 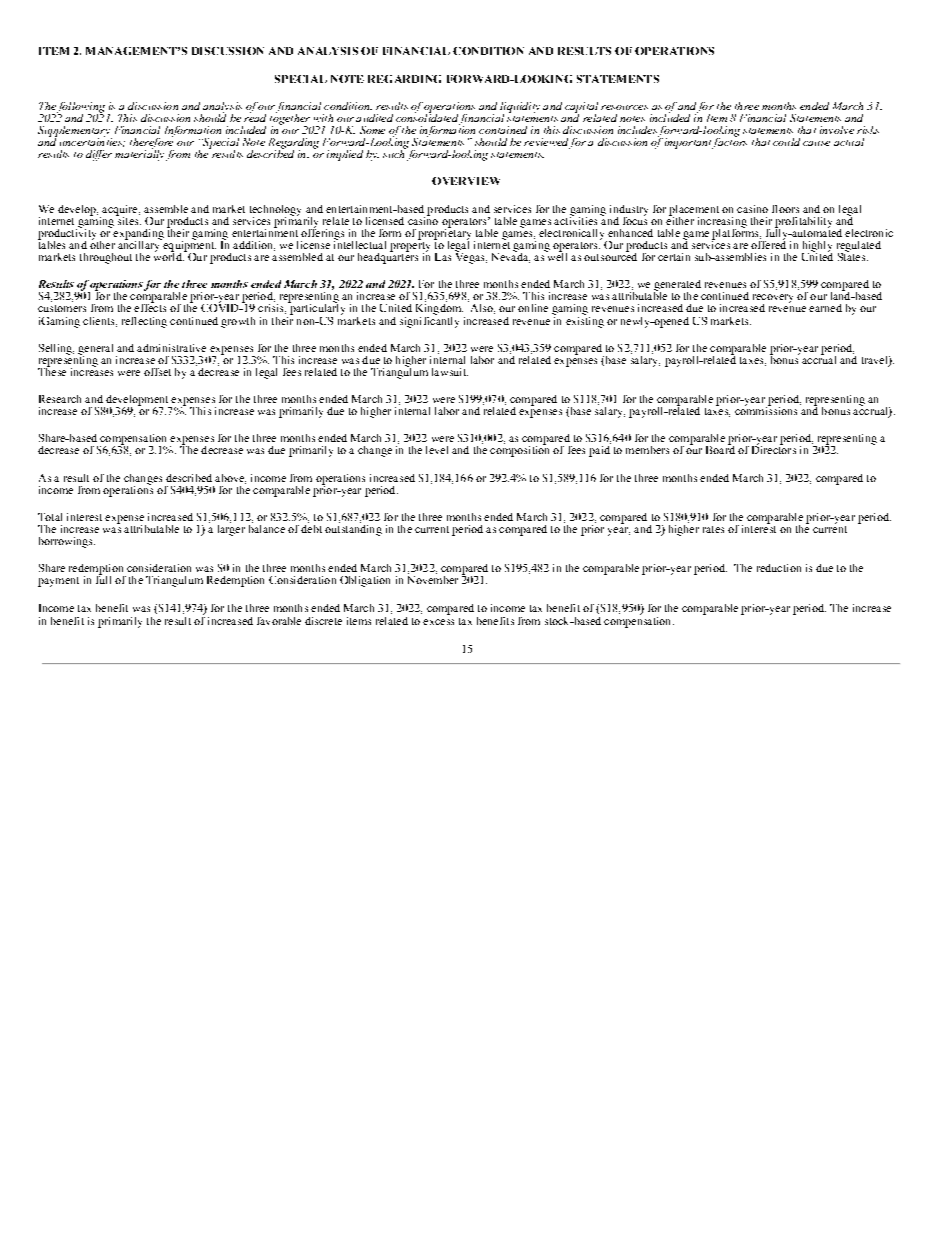 I want to click on lawsuit, so click(x=450, y=372).
